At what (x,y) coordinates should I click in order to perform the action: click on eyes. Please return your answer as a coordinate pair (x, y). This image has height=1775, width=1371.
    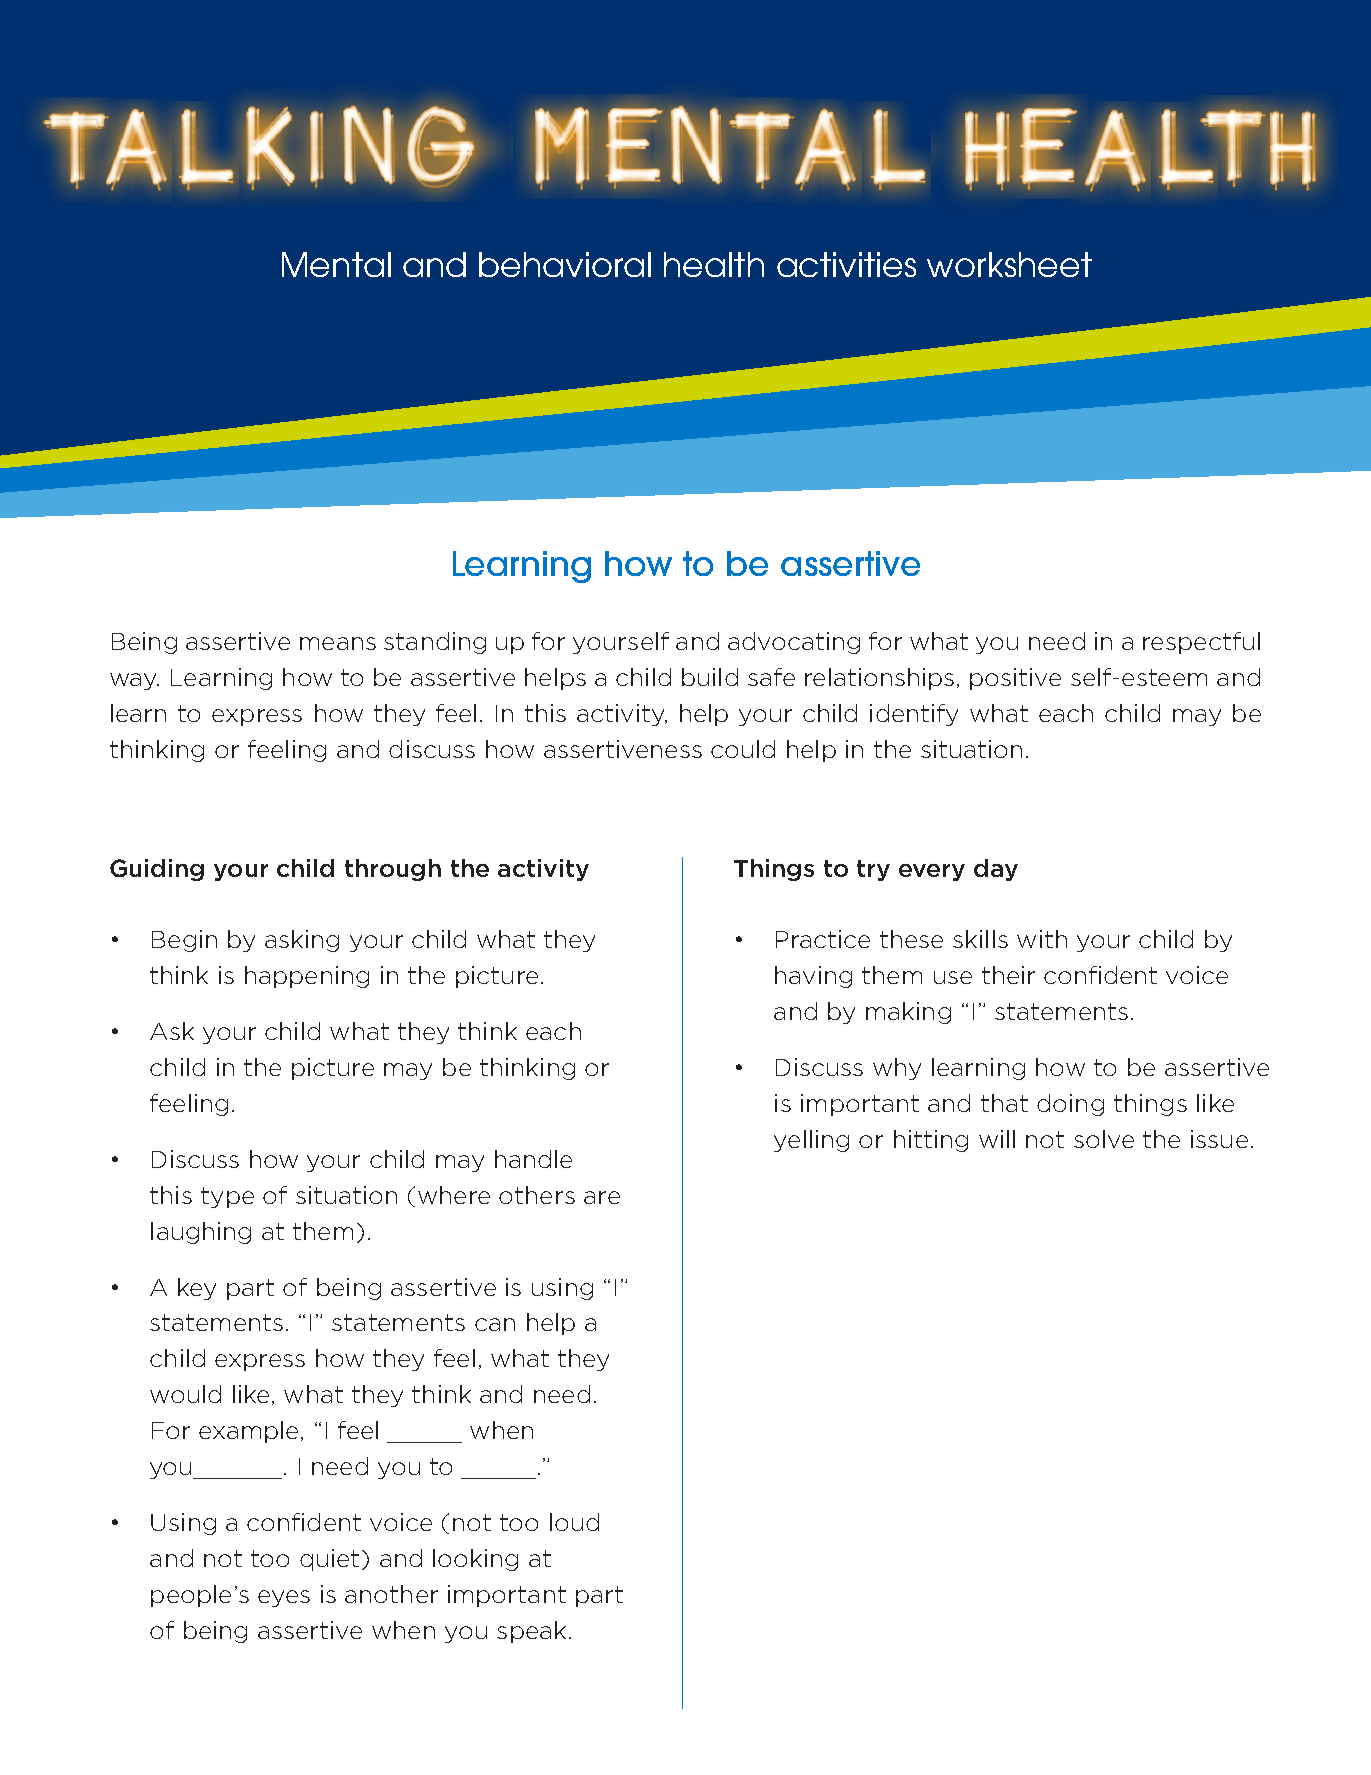
    Looking at the image, I should click on (284, 1598).
